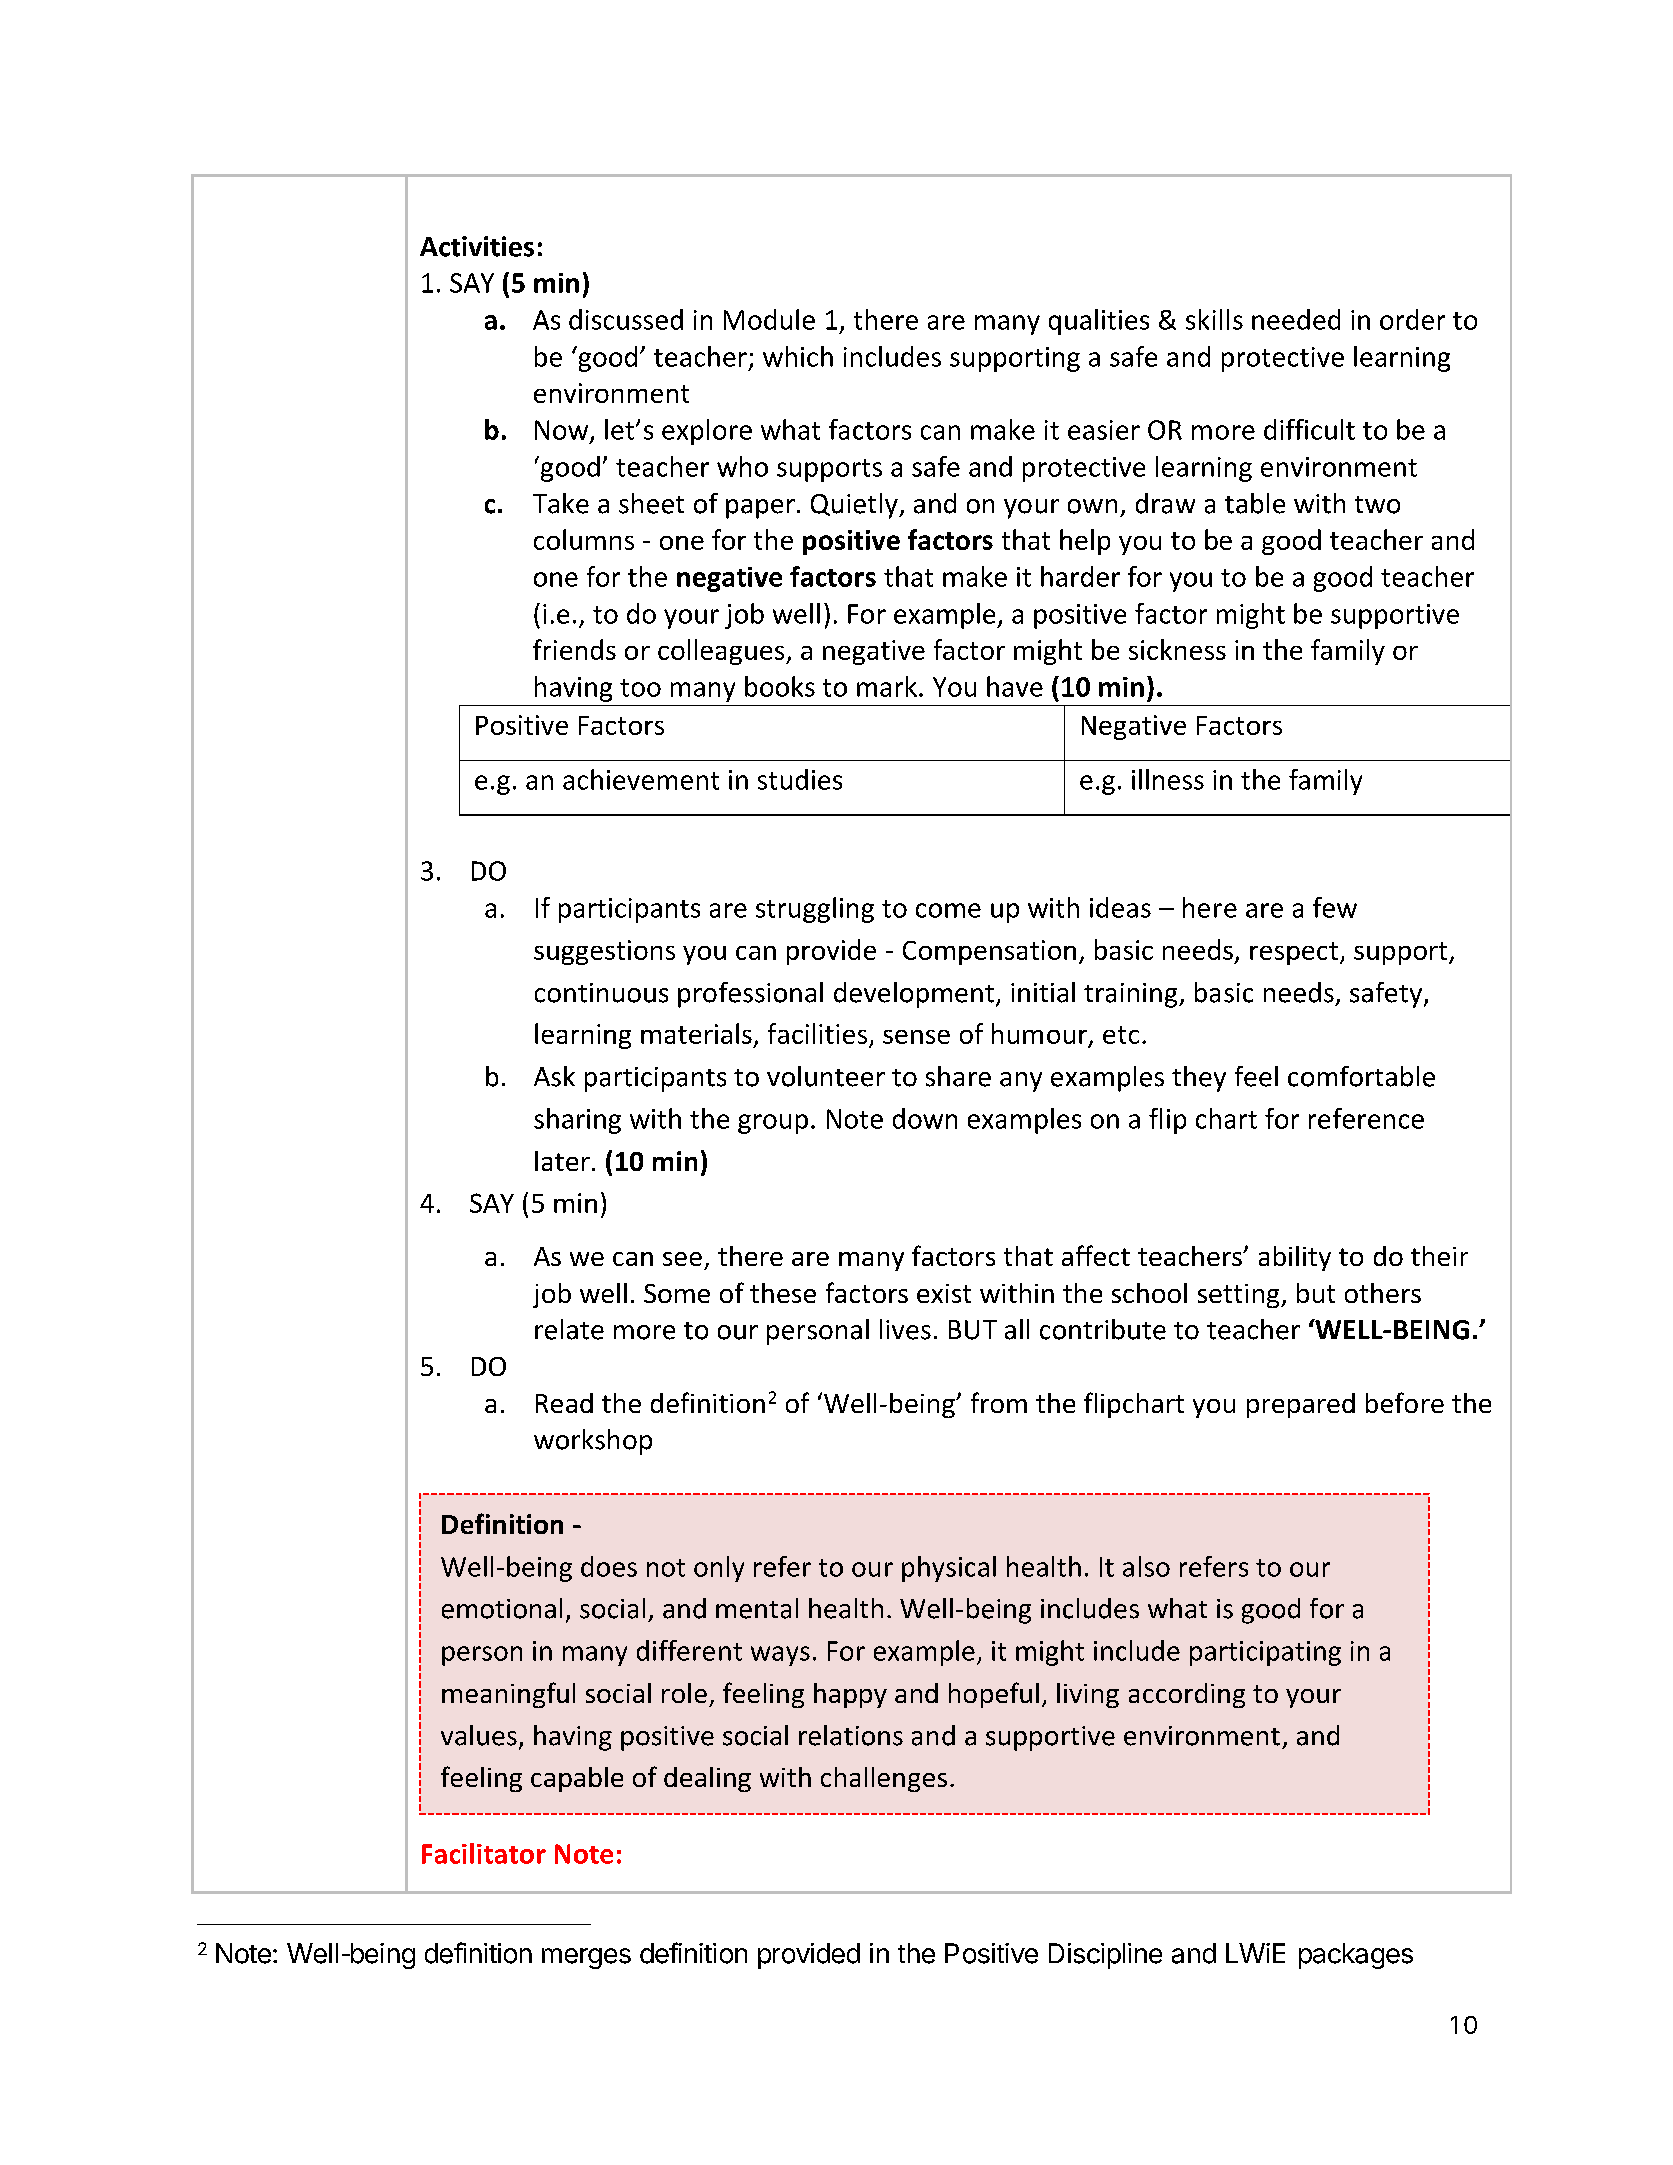  I want to click on Discipline, so click(1105, 1956).
